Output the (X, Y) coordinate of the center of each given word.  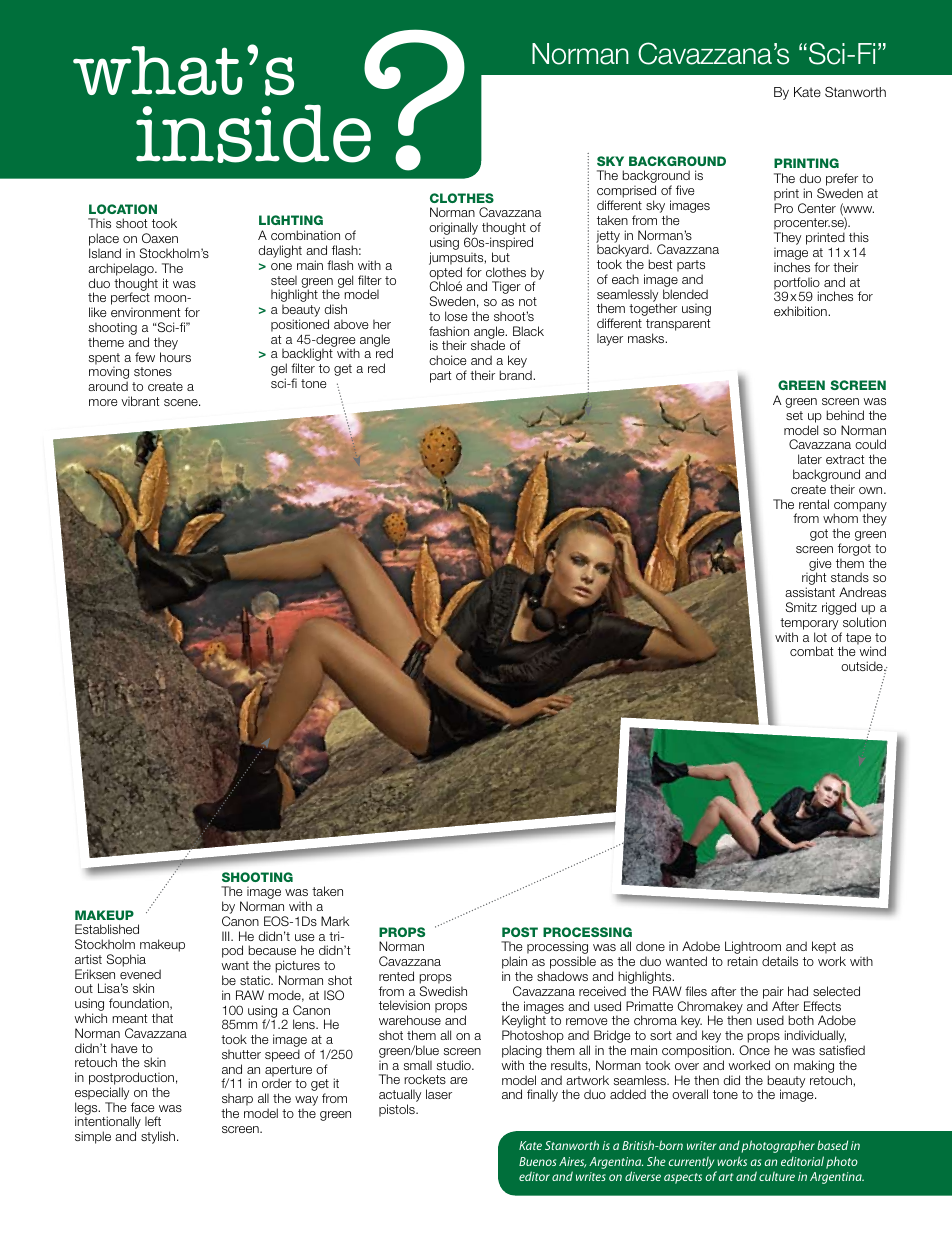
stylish (159, 1137)
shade (488, 345)
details (780, 961)
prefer (842, 181)
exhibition (801, 311)
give (820, 565)
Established (107, 929)
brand (516, 375)
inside (253, 133)
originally (453, 230)
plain (514, 964)
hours (175, 357)
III (227, 936)
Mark (335, 921)
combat (811, 651)
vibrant (140, 401)
